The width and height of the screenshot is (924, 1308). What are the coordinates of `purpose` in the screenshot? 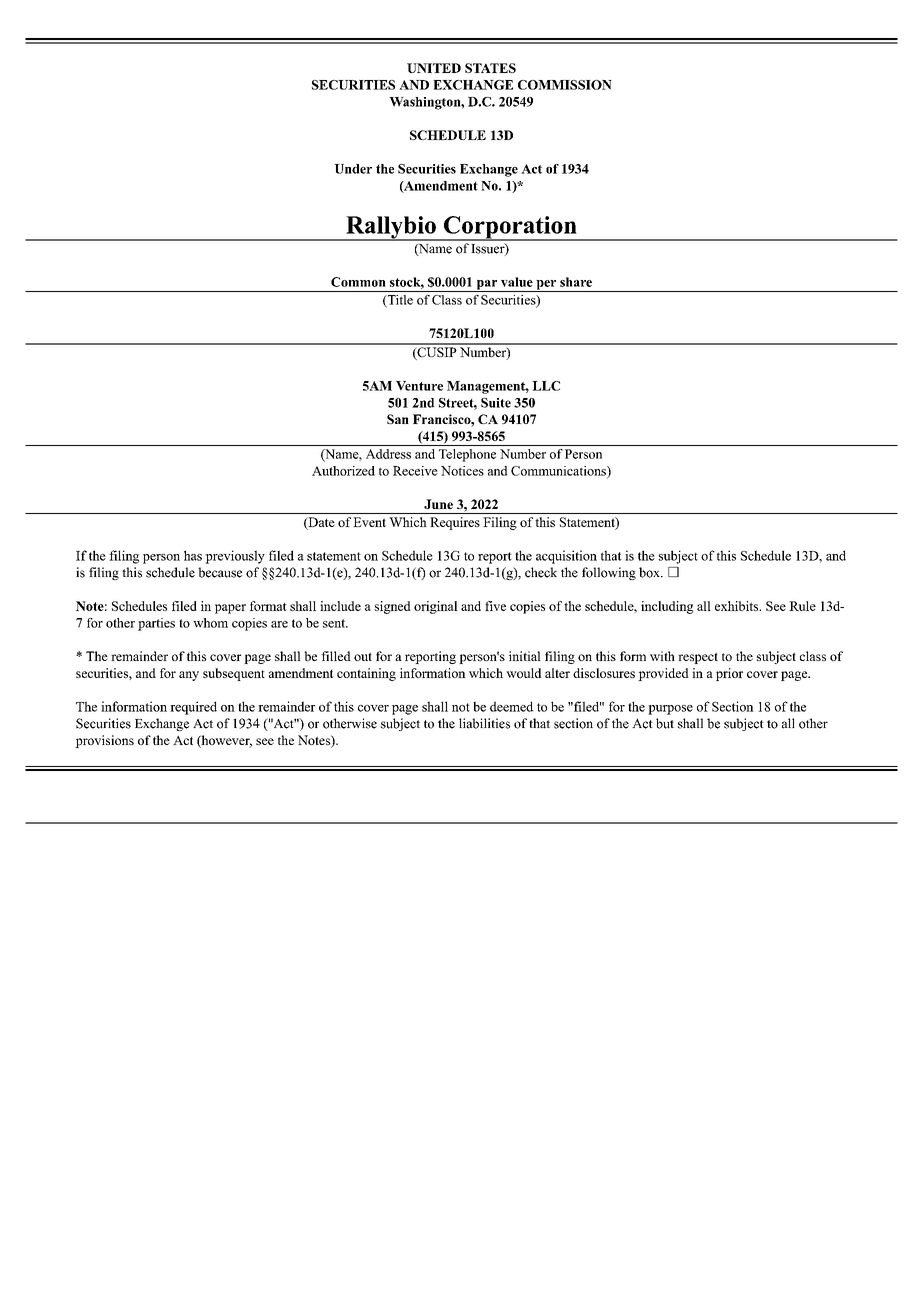 It's located at (670, 710).
